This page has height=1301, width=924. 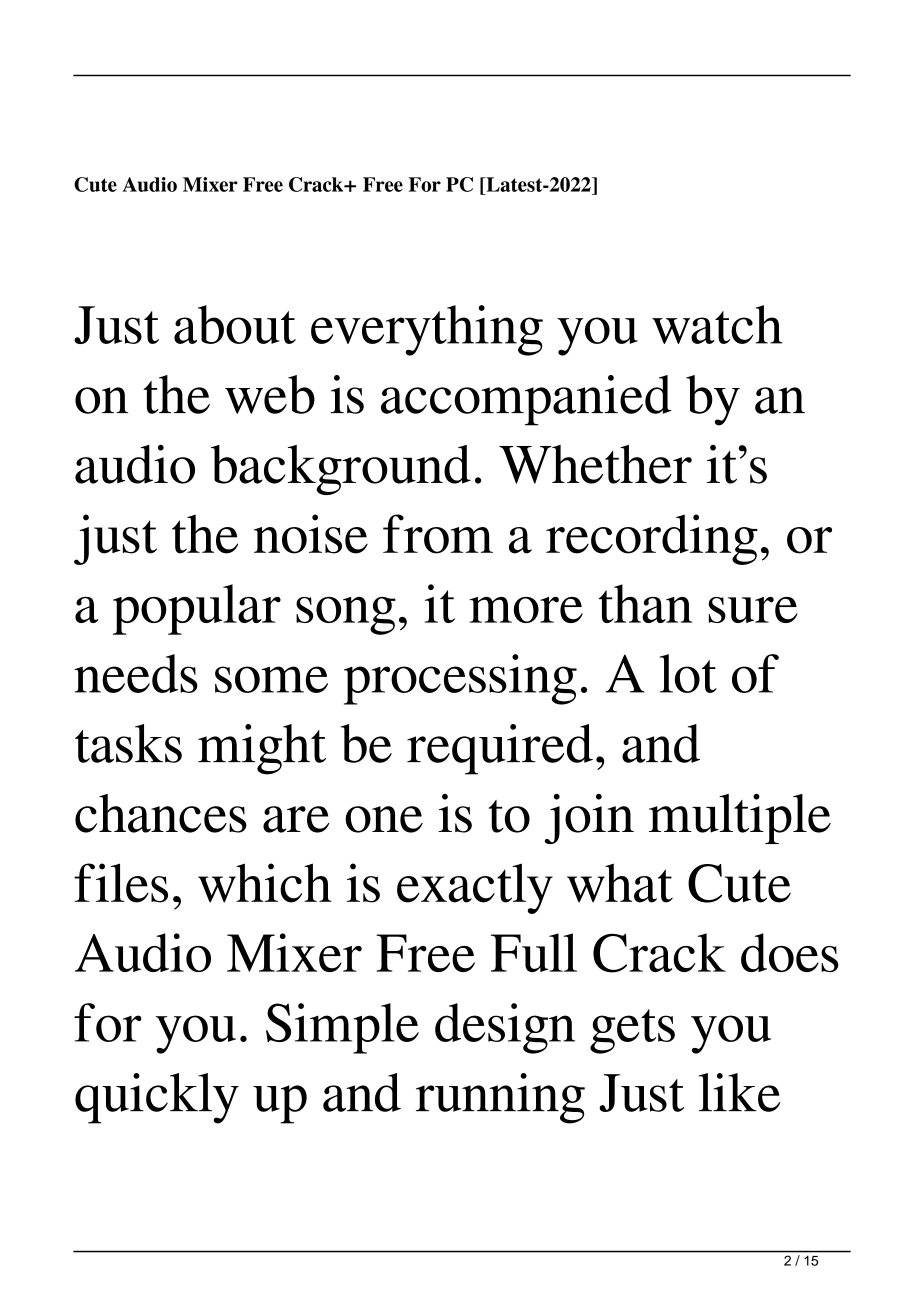 What do you see at coordinates (271, 679) in the page?
I see `some` at bounding box center [271, 679].
